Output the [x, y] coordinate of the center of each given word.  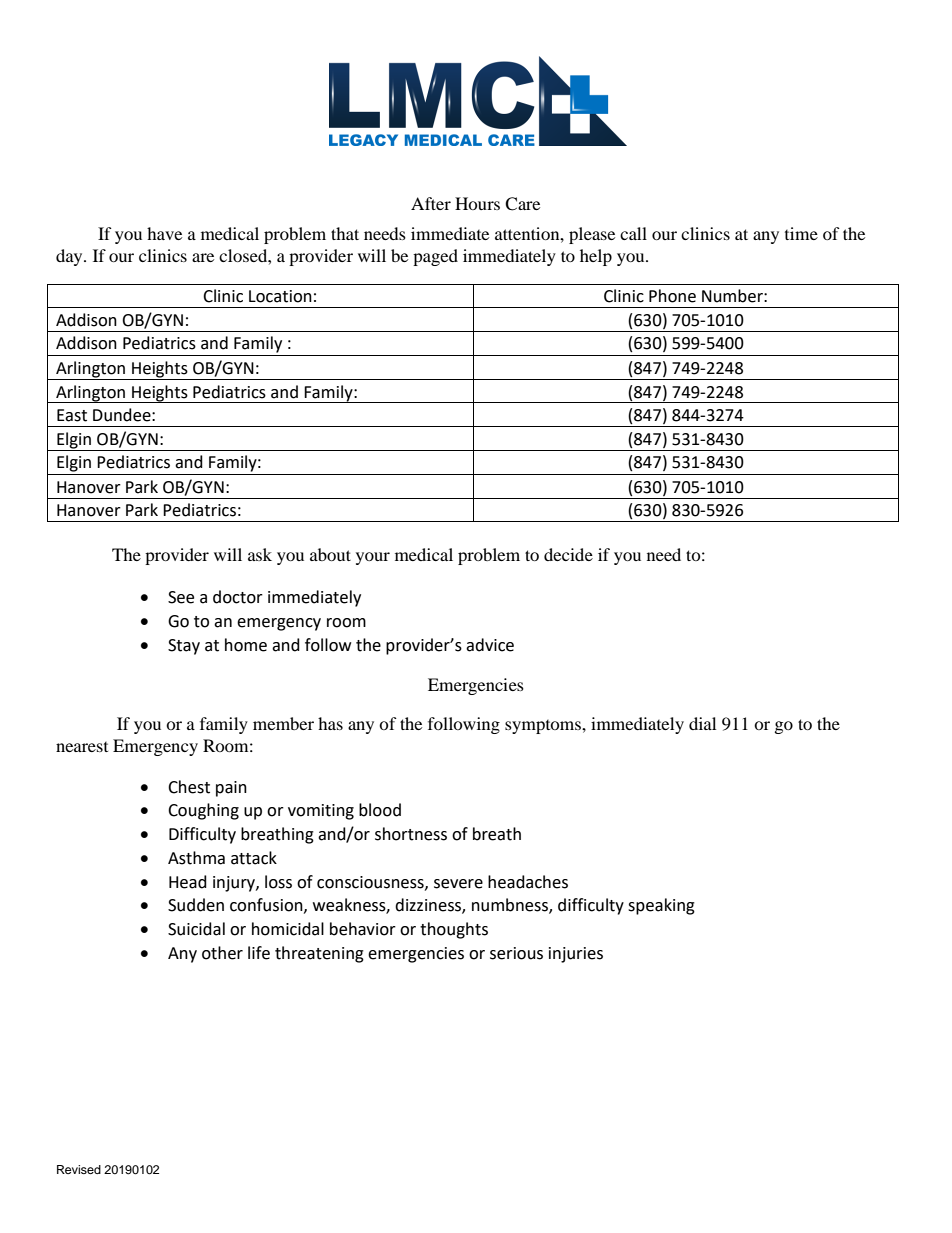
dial [702, 723]
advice [490, 645]
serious [516, 953]
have [164, 233]
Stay [184, 647]
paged [435, 257]
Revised [79, 1169]
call [633, 233]
